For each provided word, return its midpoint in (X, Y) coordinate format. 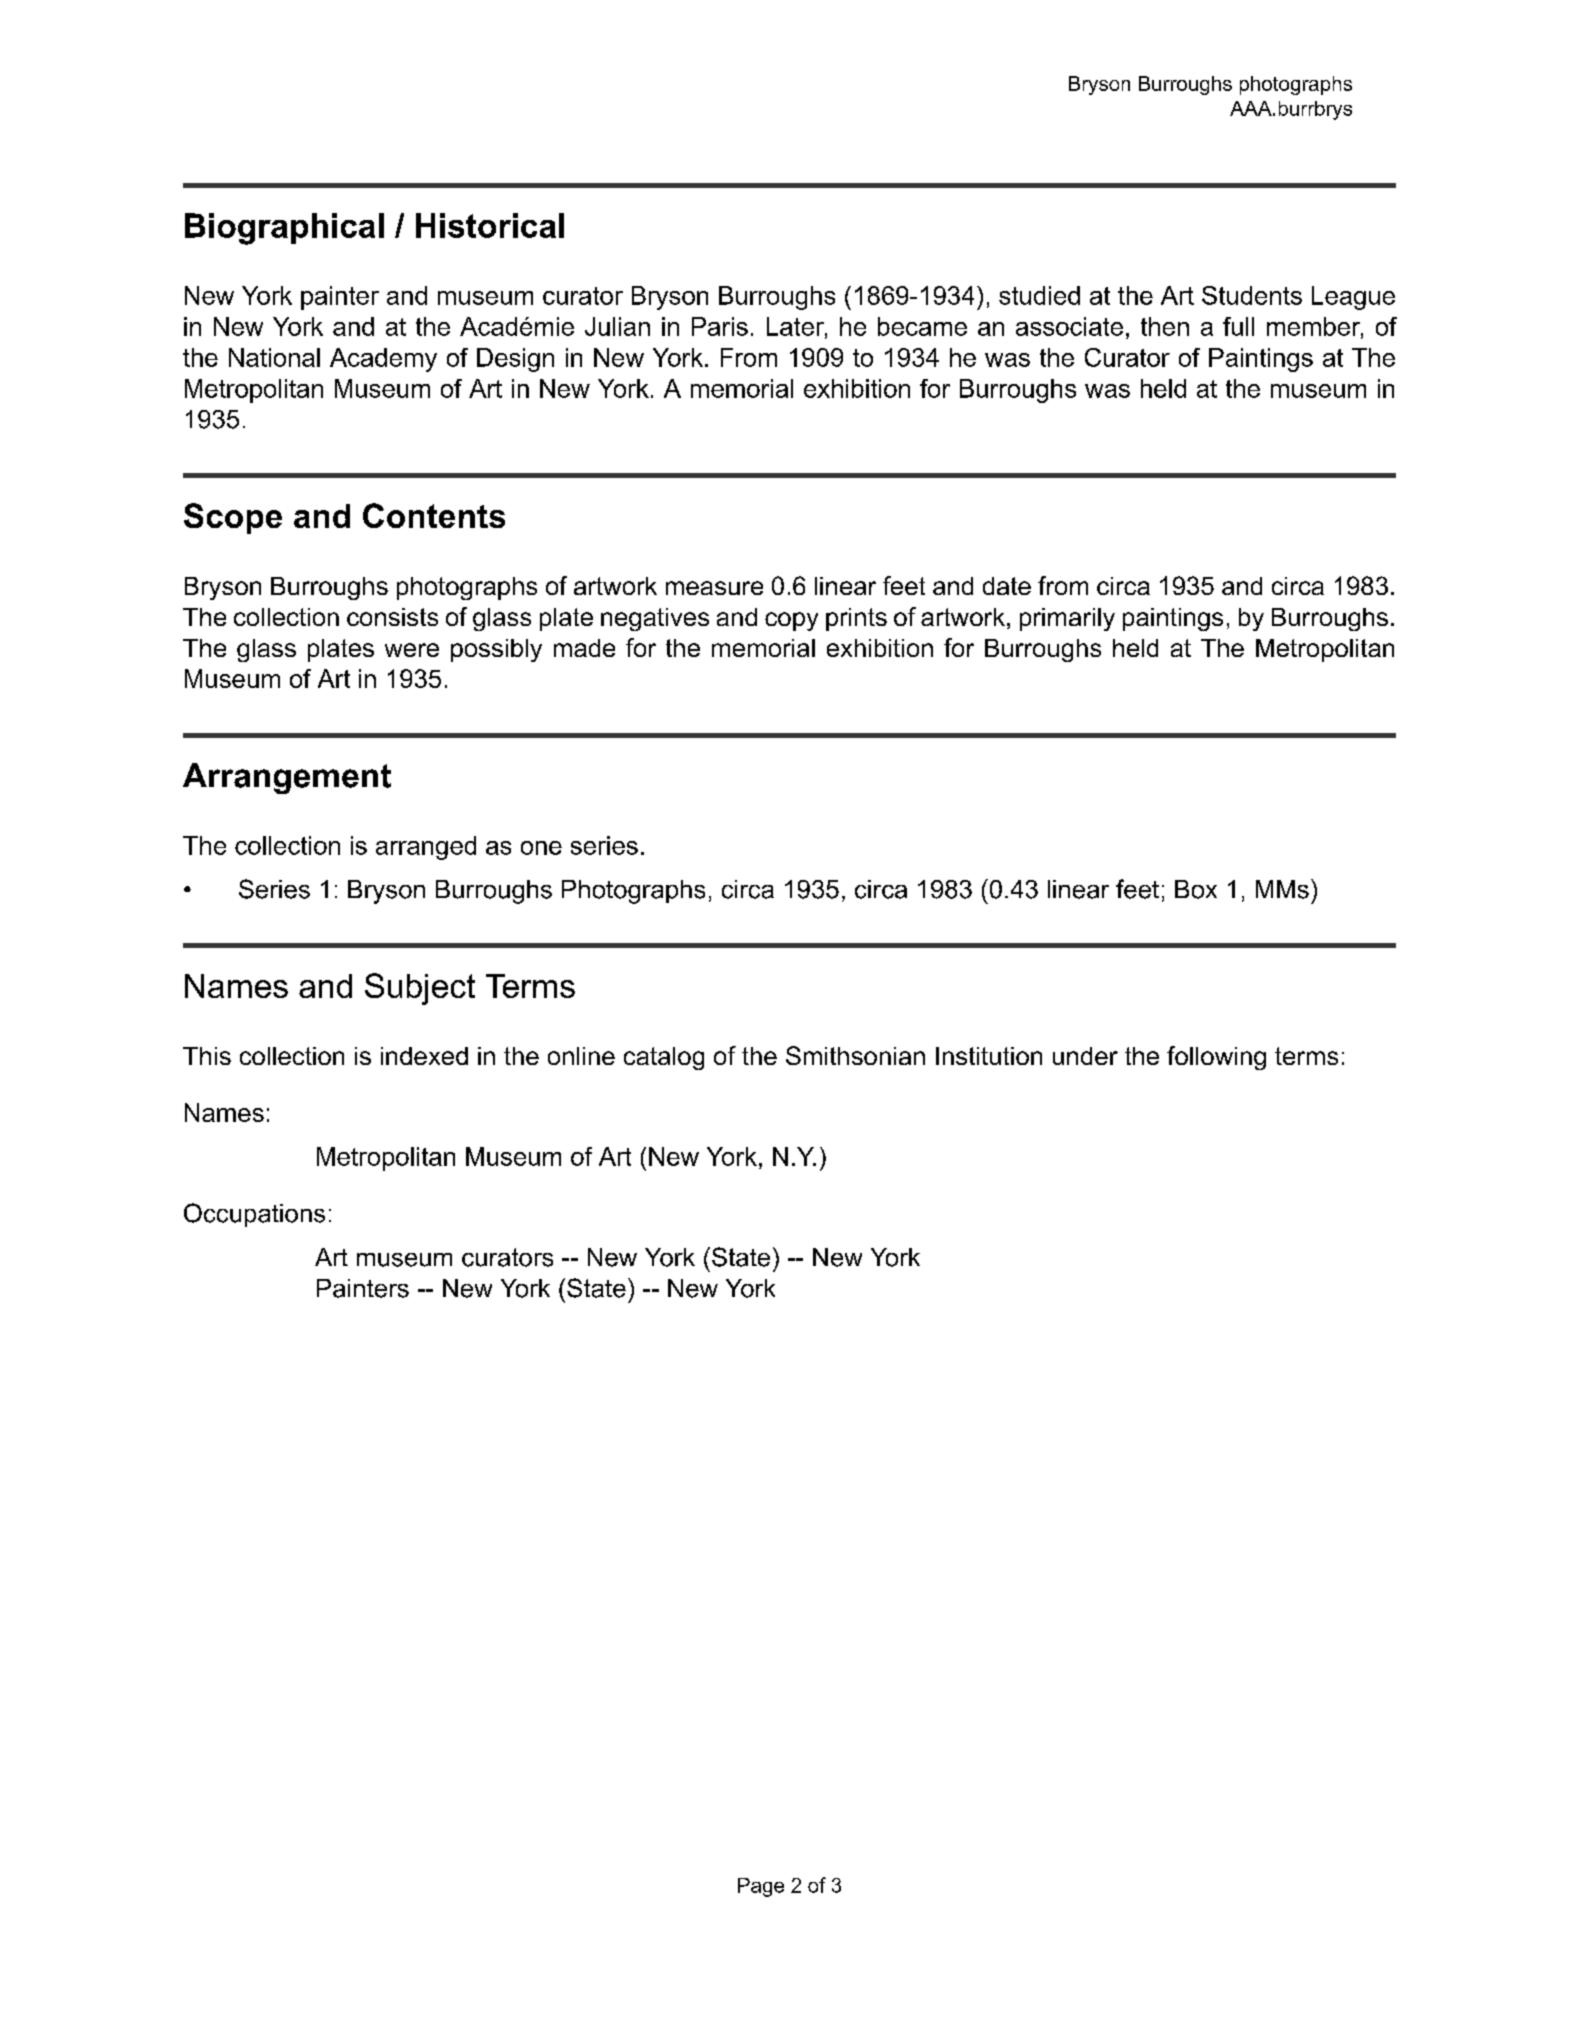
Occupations (254, 1215)
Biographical (284, 229)
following (1216, 1058)
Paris (720, 326)
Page (761, 1887)
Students (1252, 295)
